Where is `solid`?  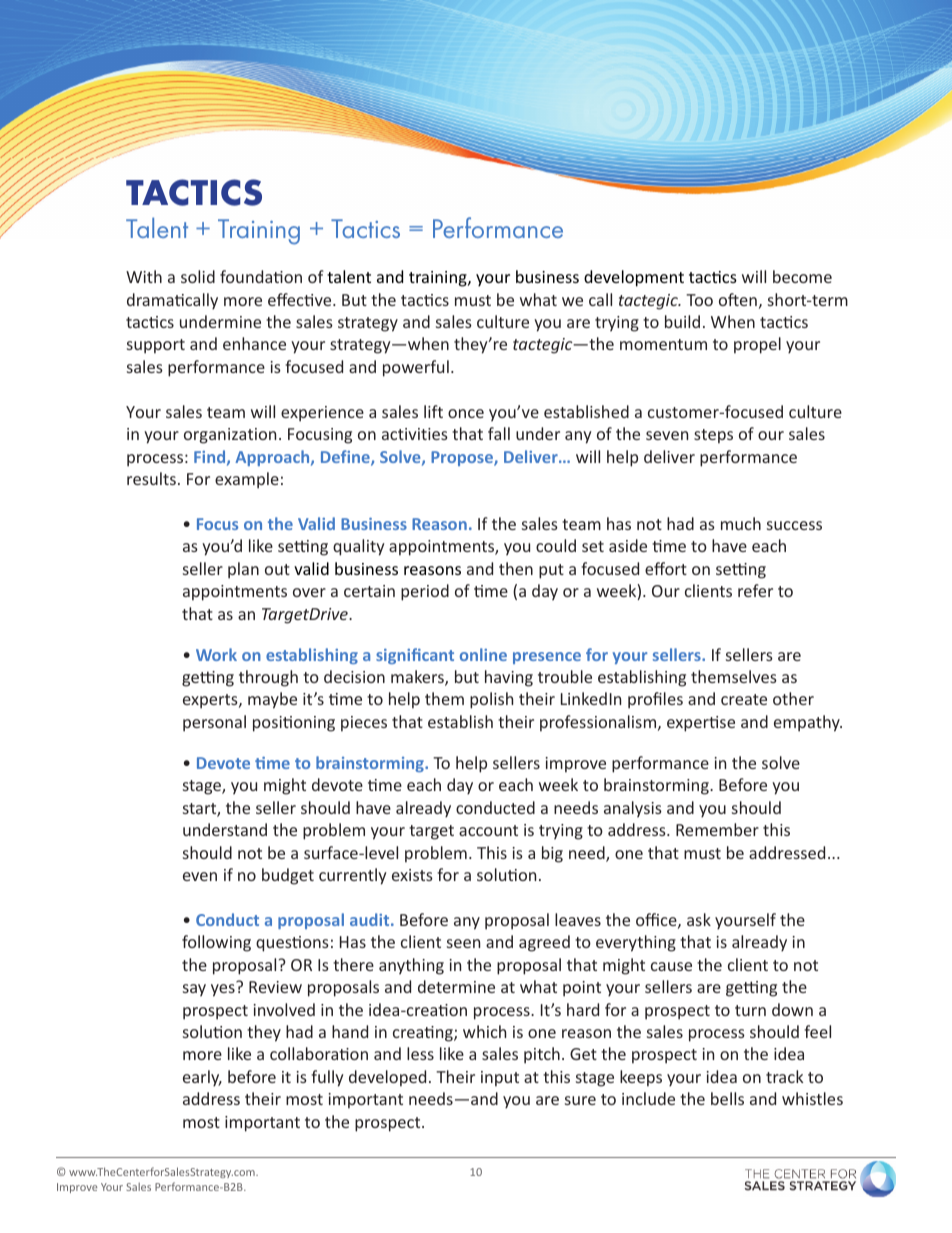 solid is located at coordinates (198, 276).
